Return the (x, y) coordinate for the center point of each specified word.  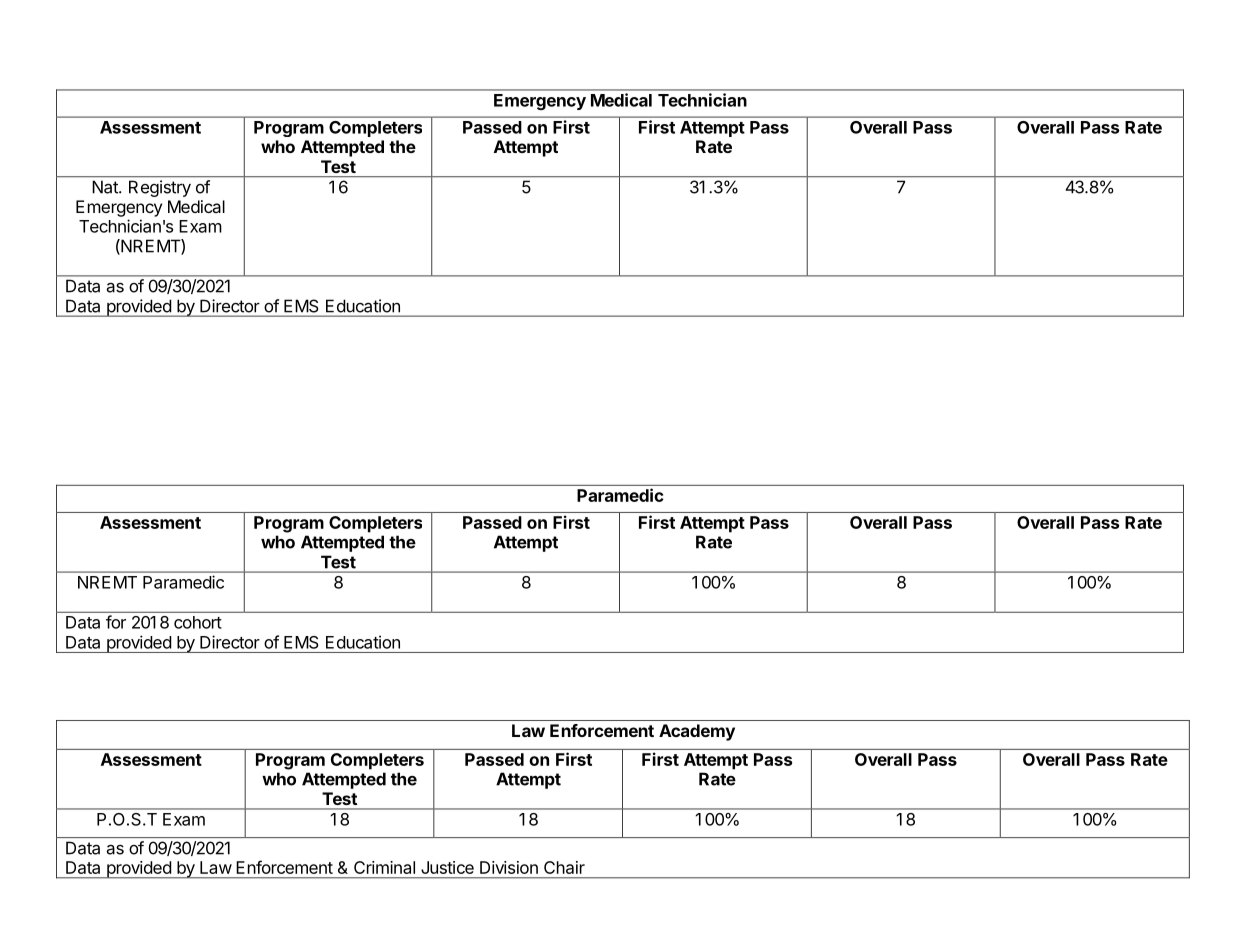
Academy (697, 732)
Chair (564, 867)
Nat (106, 187)
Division (509, 867)
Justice (447, 867)
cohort (198, 622)
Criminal (384, 867)
